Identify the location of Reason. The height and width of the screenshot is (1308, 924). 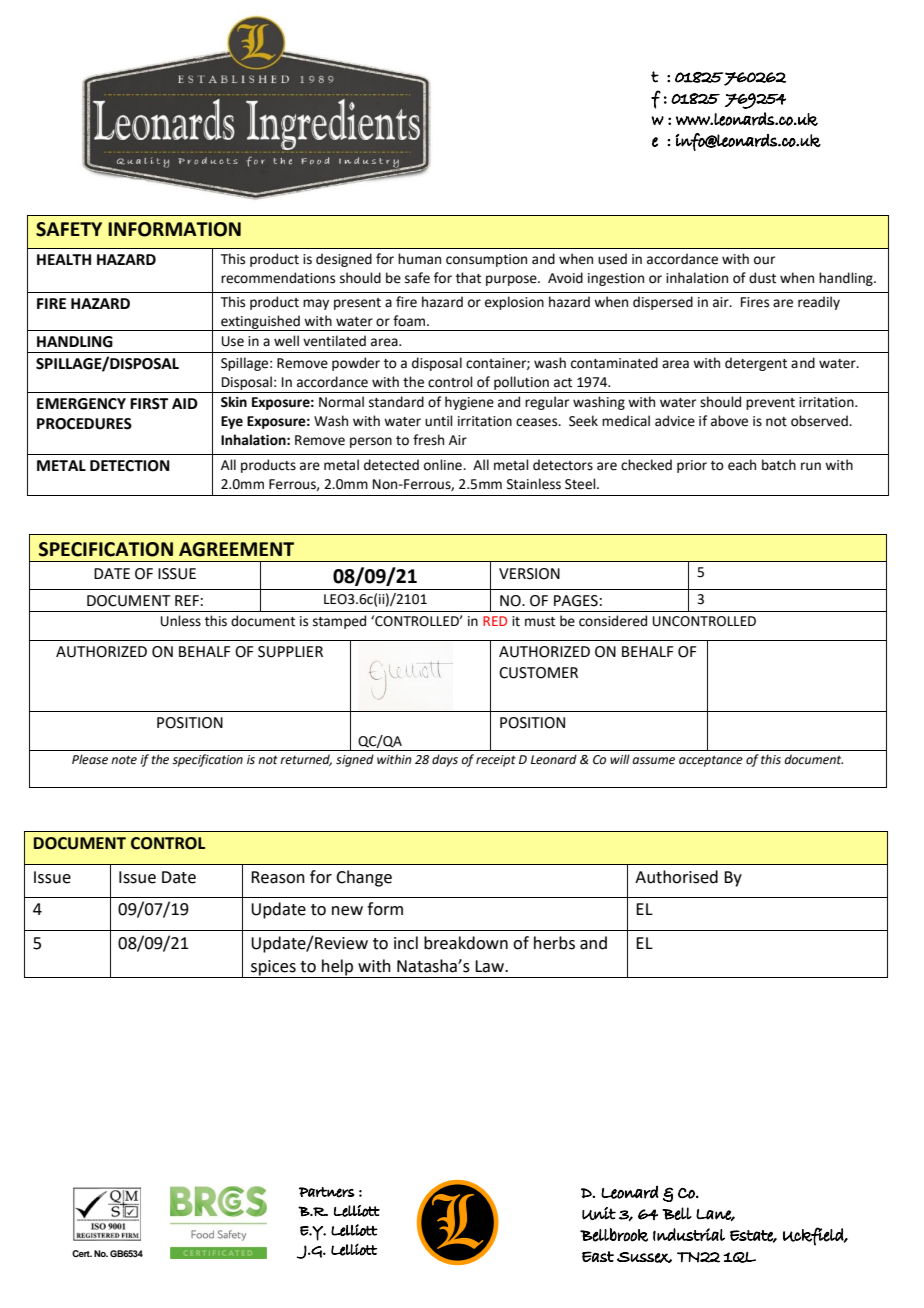
(278, 877).
